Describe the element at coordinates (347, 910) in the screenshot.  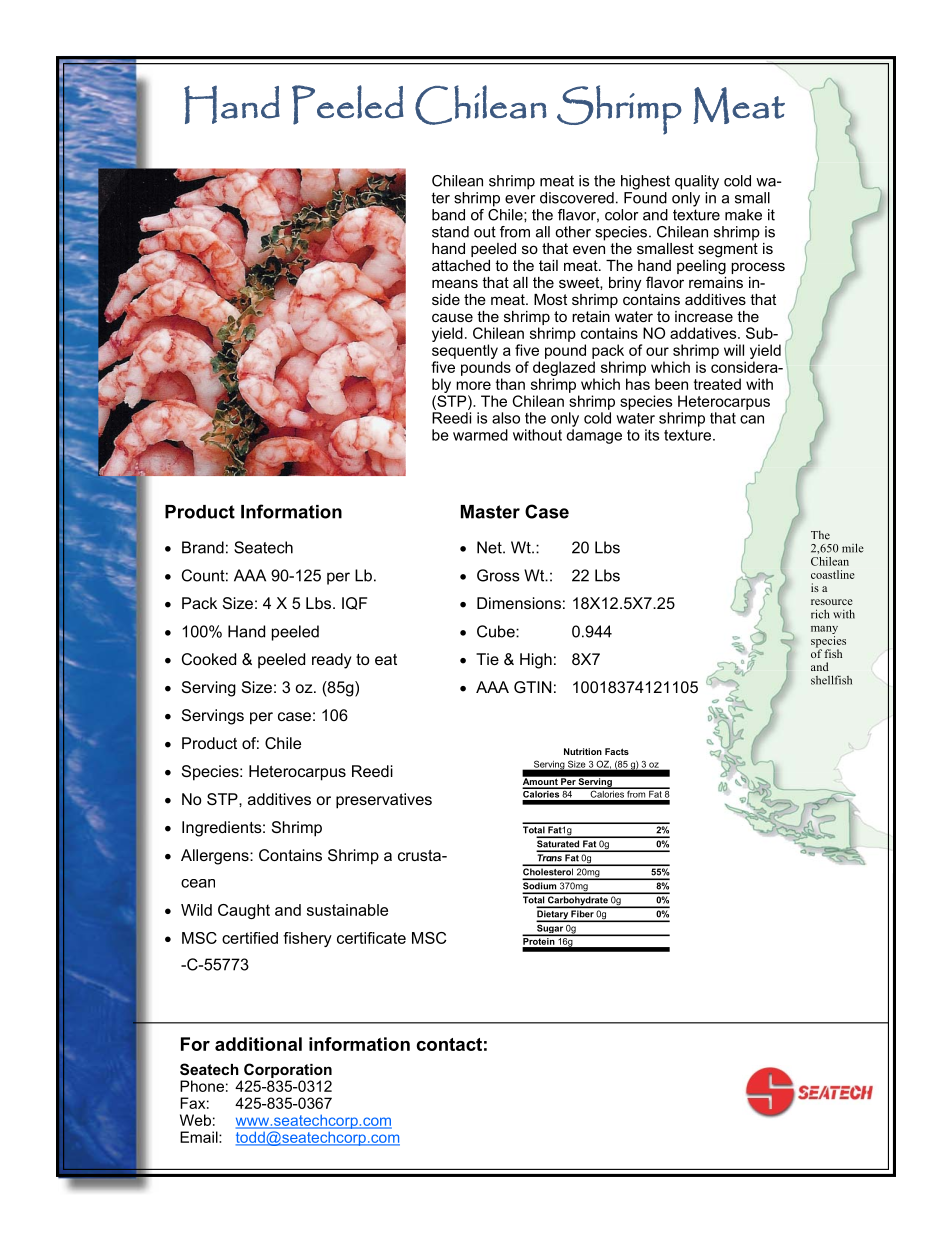
I see `sustainable` at that location.
